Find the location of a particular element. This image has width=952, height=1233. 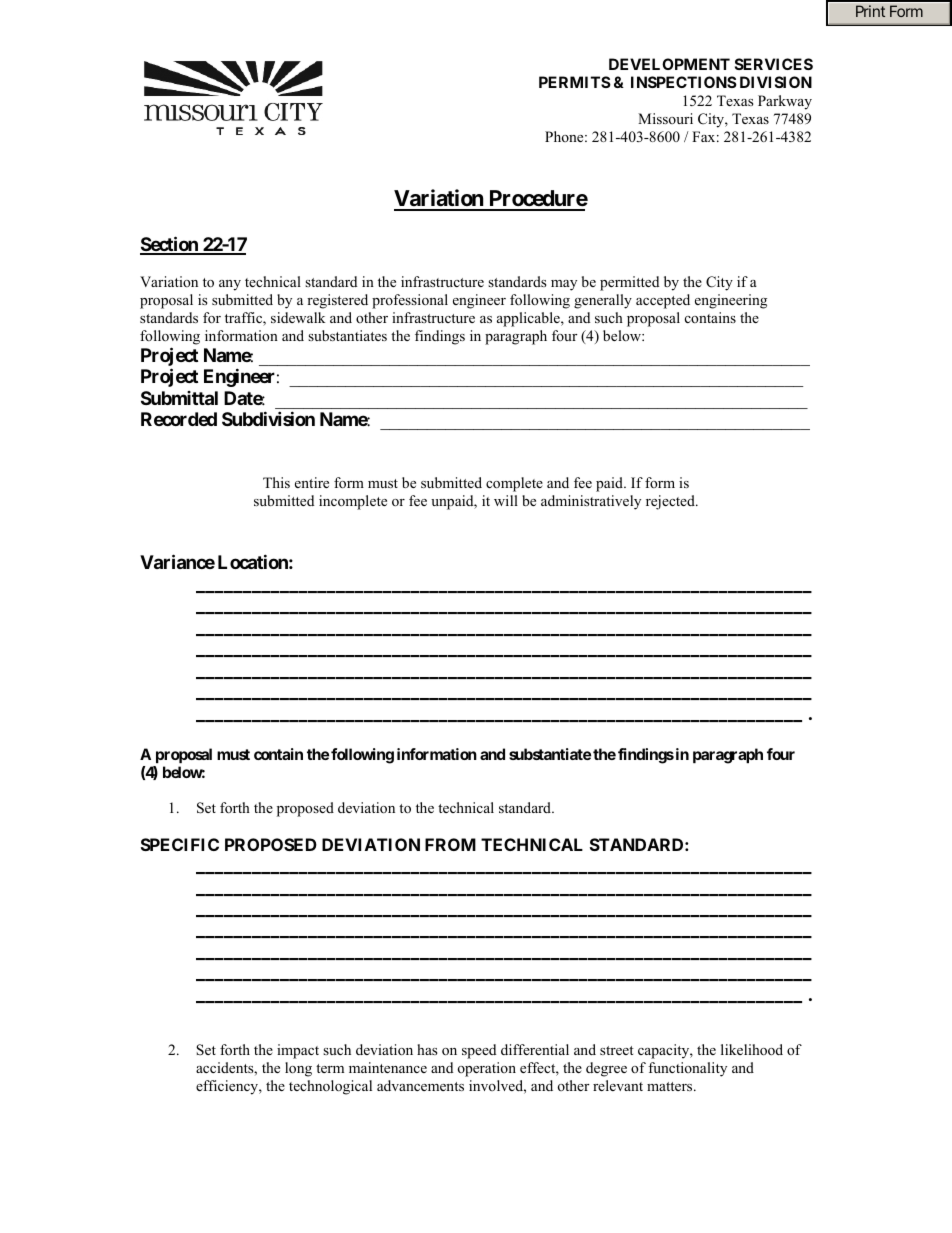

This is located at coordinates (276, 482).
